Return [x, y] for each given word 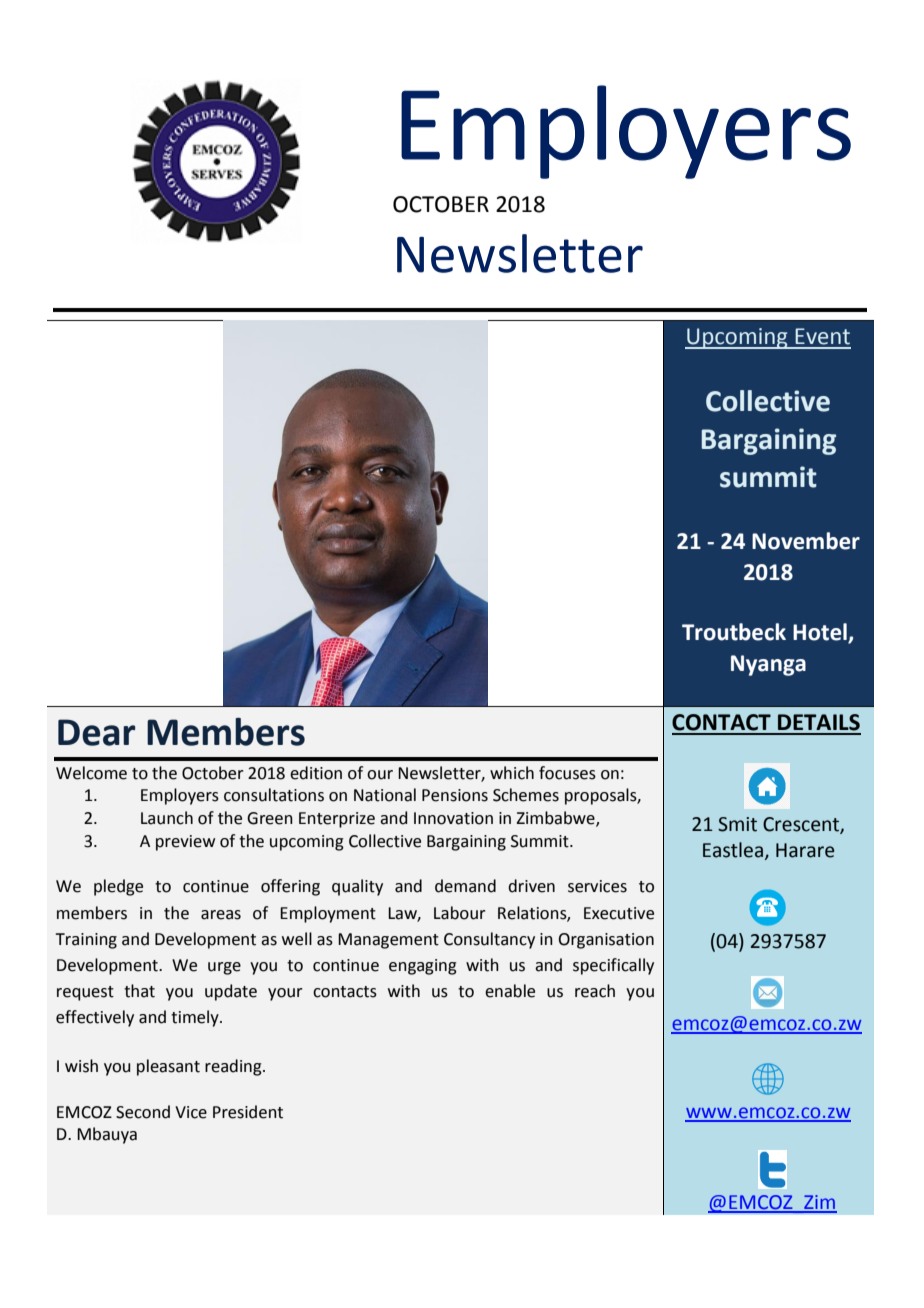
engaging [423, 967]
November [806, 541]
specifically [613, 966]
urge [224, 968]
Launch [167, 818]
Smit [737, 824]
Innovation [453, 818]
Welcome [91, 773]
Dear [96, 732]
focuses [567, 773]
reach [595, 991]
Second [143, 1112]
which [512, 773]
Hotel [821, 633]
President [248, 1112]
